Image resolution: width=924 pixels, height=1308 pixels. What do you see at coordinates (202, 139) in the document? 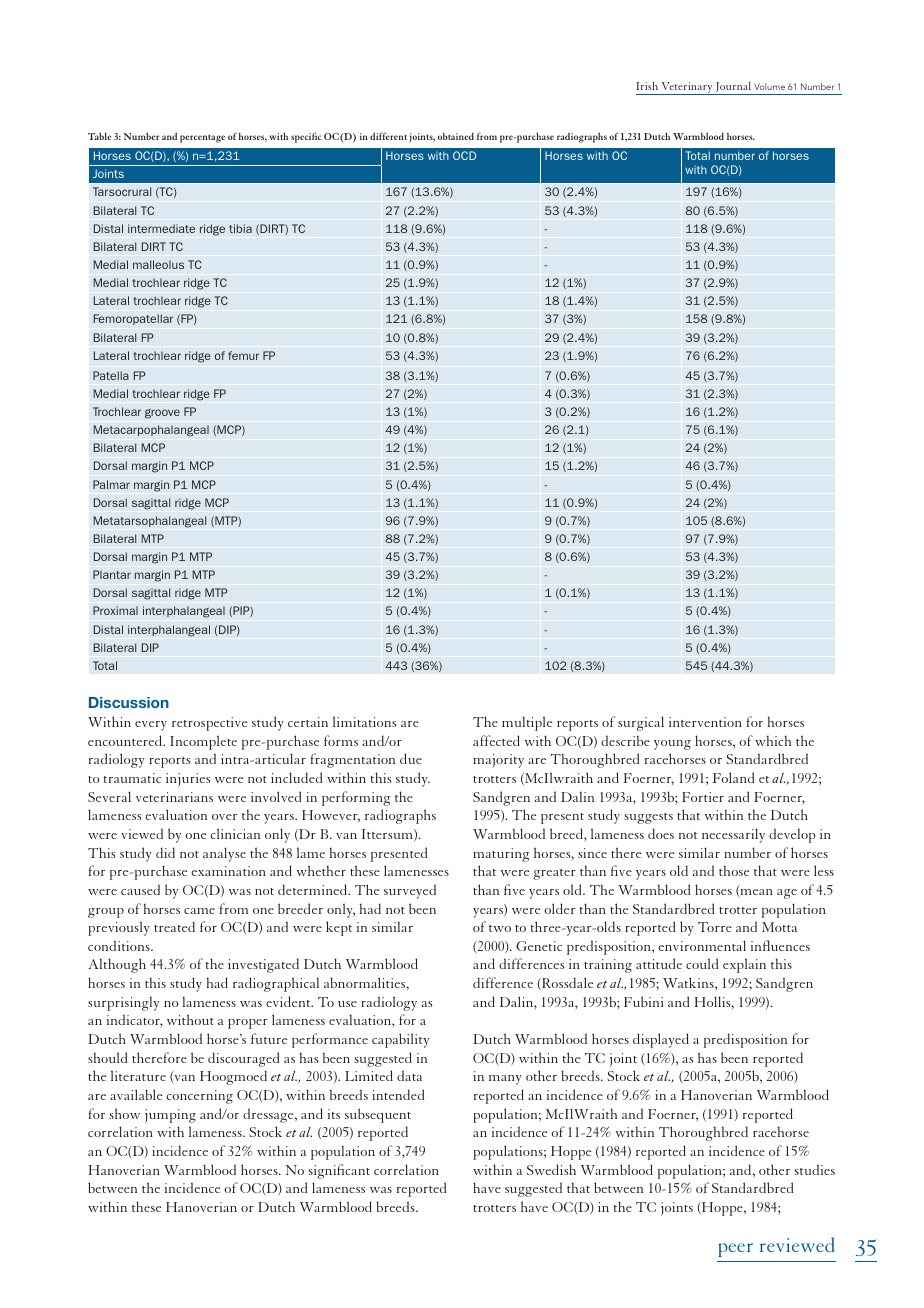
I see `percentage` at bounding box center [202, 139].
